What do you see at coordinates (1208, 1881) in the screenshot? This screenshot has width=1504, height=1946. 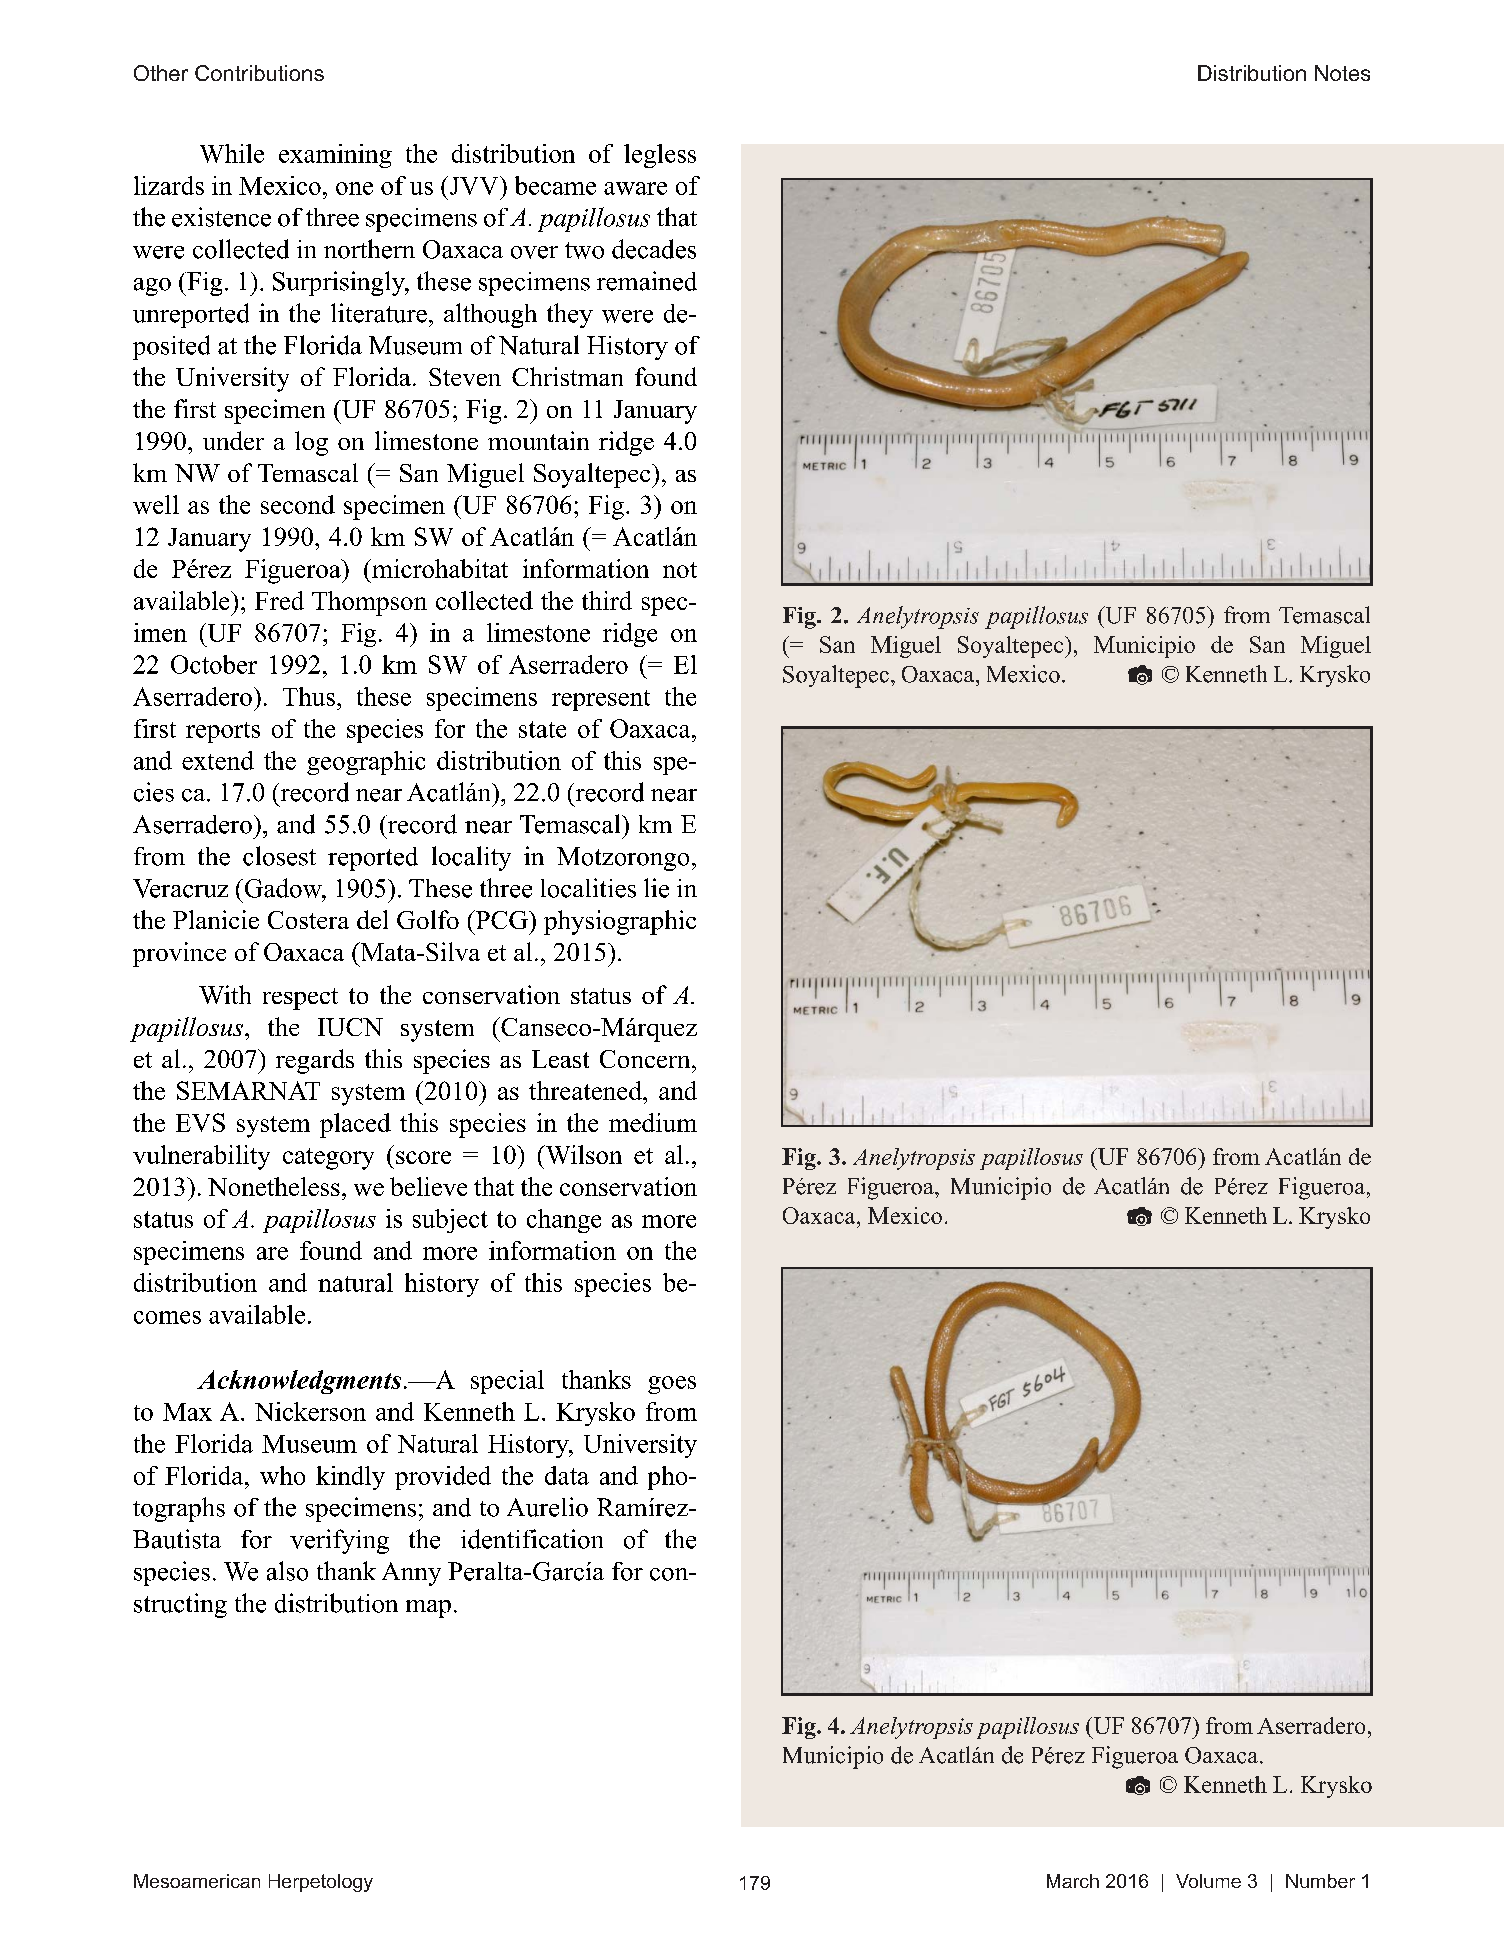 I see `Volume` at bounding box center [1208, 1881].
